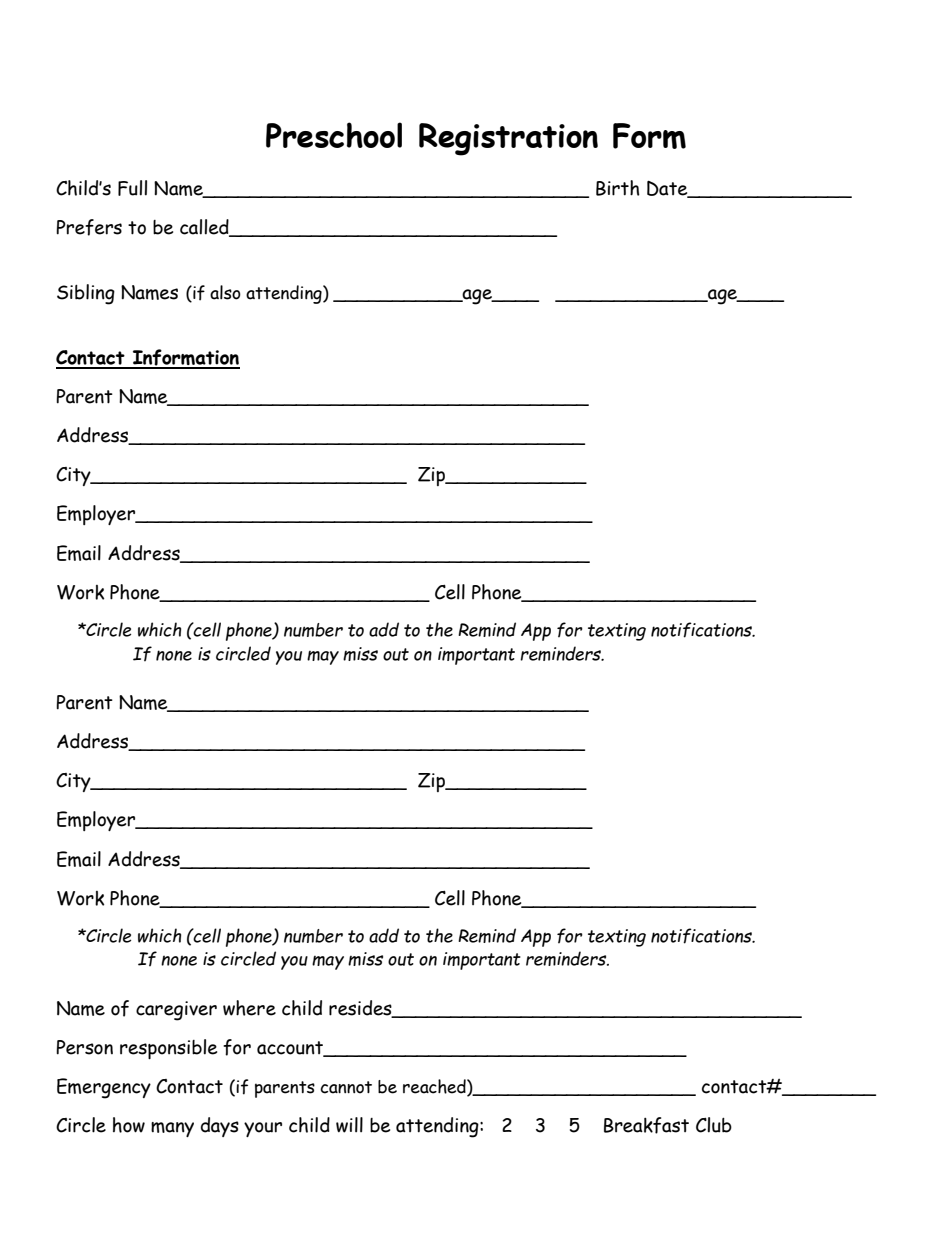 The width and height of the screenshot is (952, 1233). Describe the element at coordinates (618, 188) in the screenshot. I see `Birth` at that location.
